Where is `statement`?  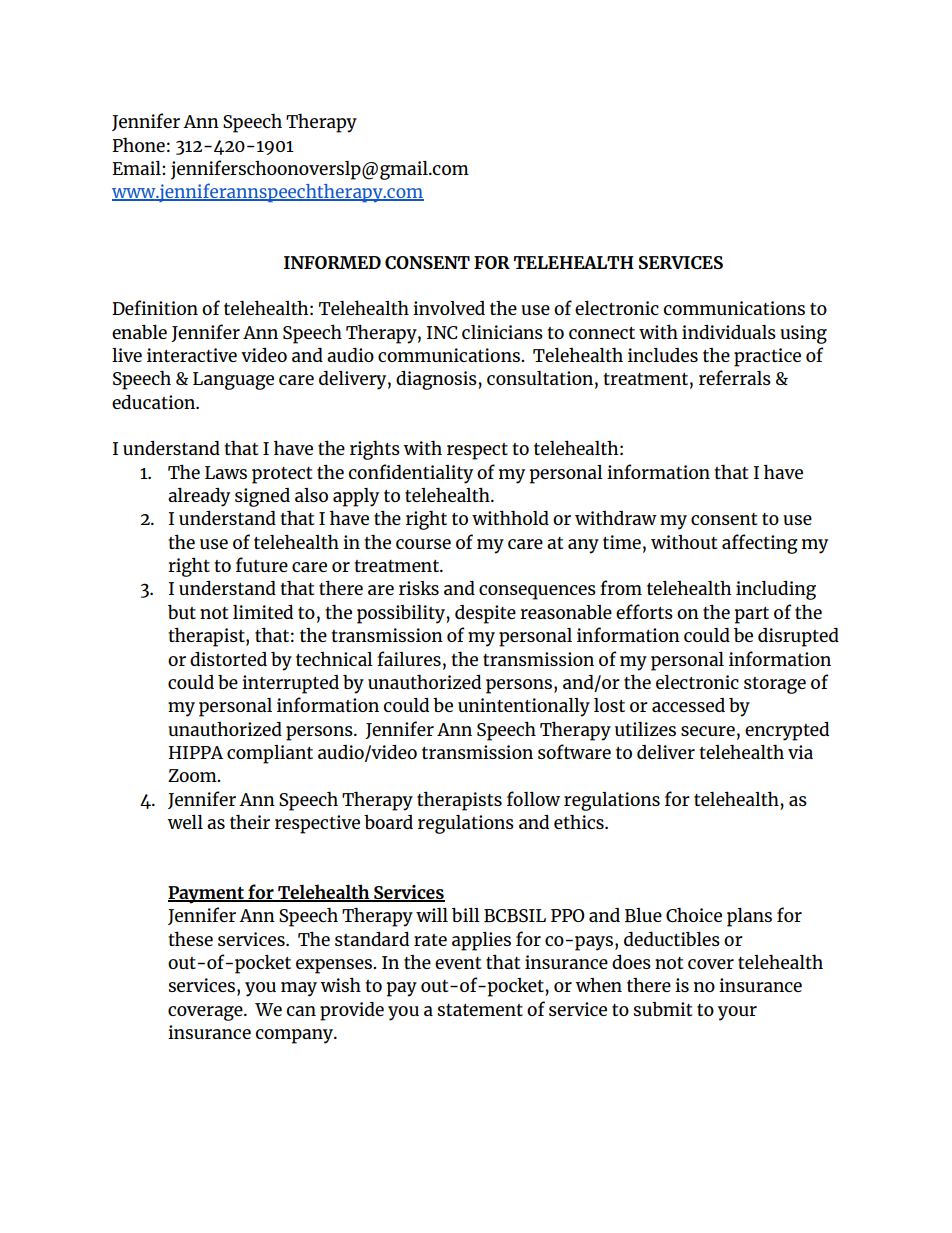 statement is located at coordinates (480, 1010).
